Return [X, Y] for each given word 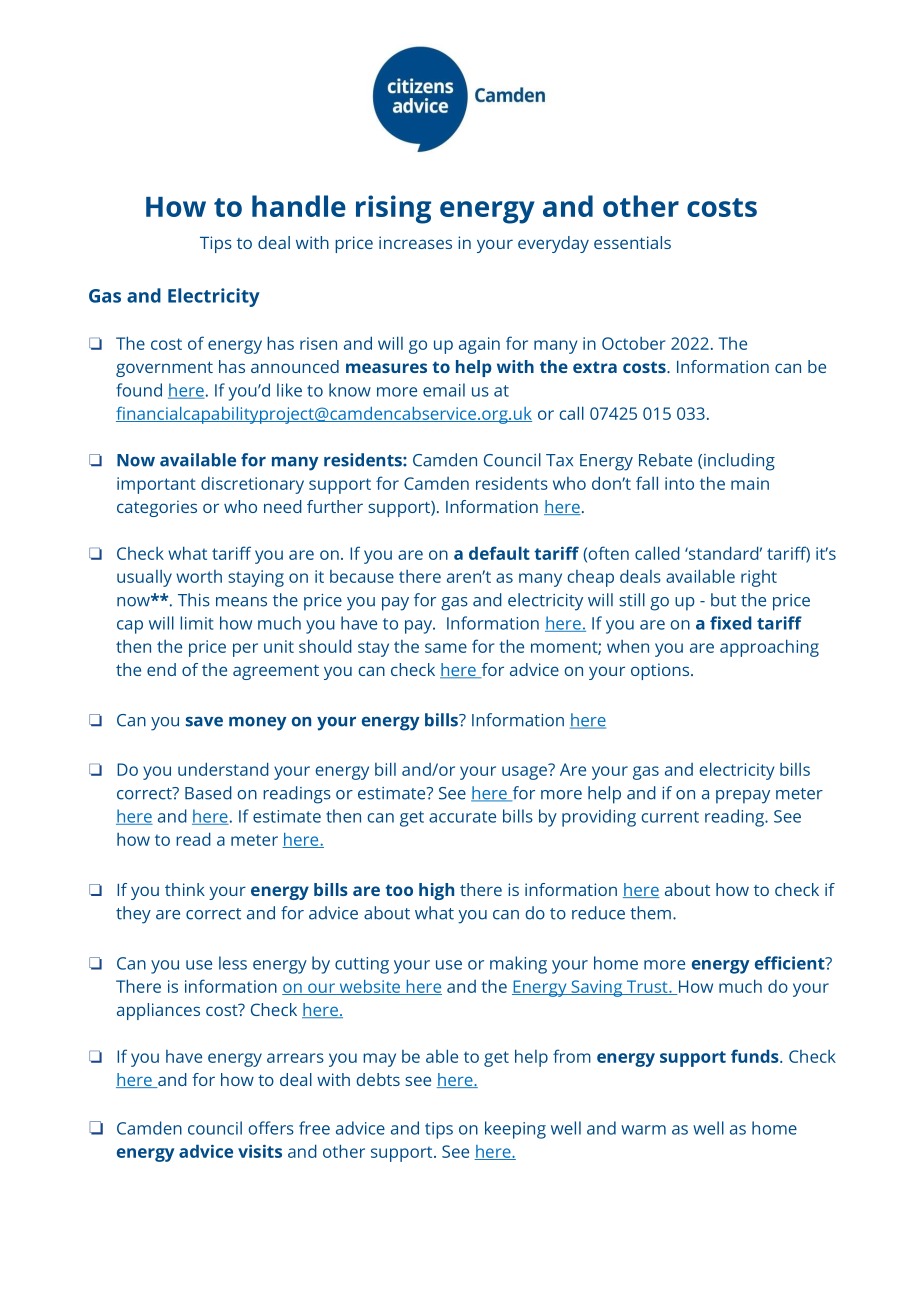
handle [299, 206]
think [185, 889]
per [245, 650]
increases [415, 242]
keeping [515, 1130]
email [444, 390]
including [739, 462]
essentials [632, 242]
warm [643, 1130]
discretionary [252, 485]
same [446, 648]
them [650, 913]
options [661, 671]
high [436, 891]
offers [271, 1128]
